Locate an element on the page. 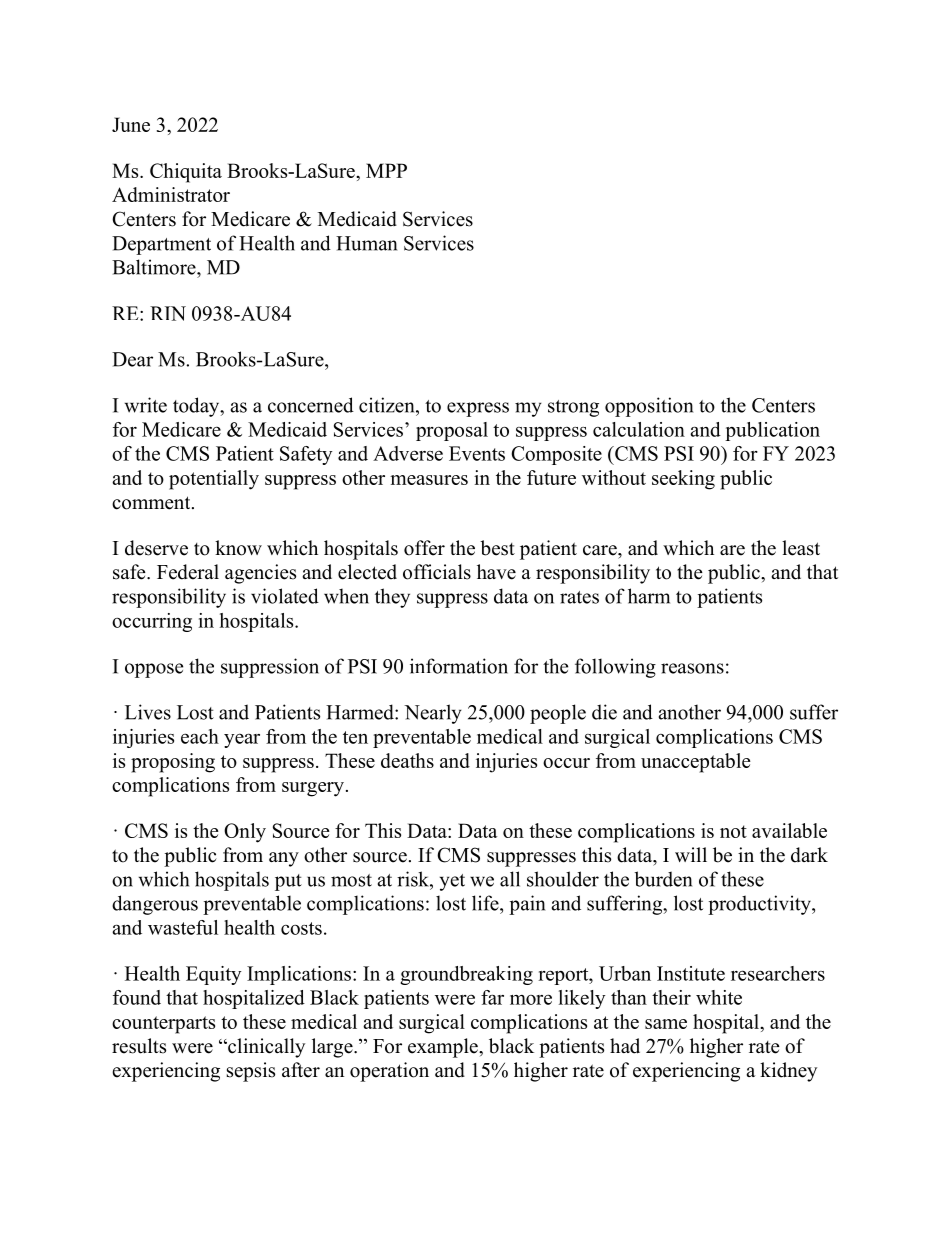 The width and height of the page is (952, 1233). Administrator is located at coordinates (171, 194).
